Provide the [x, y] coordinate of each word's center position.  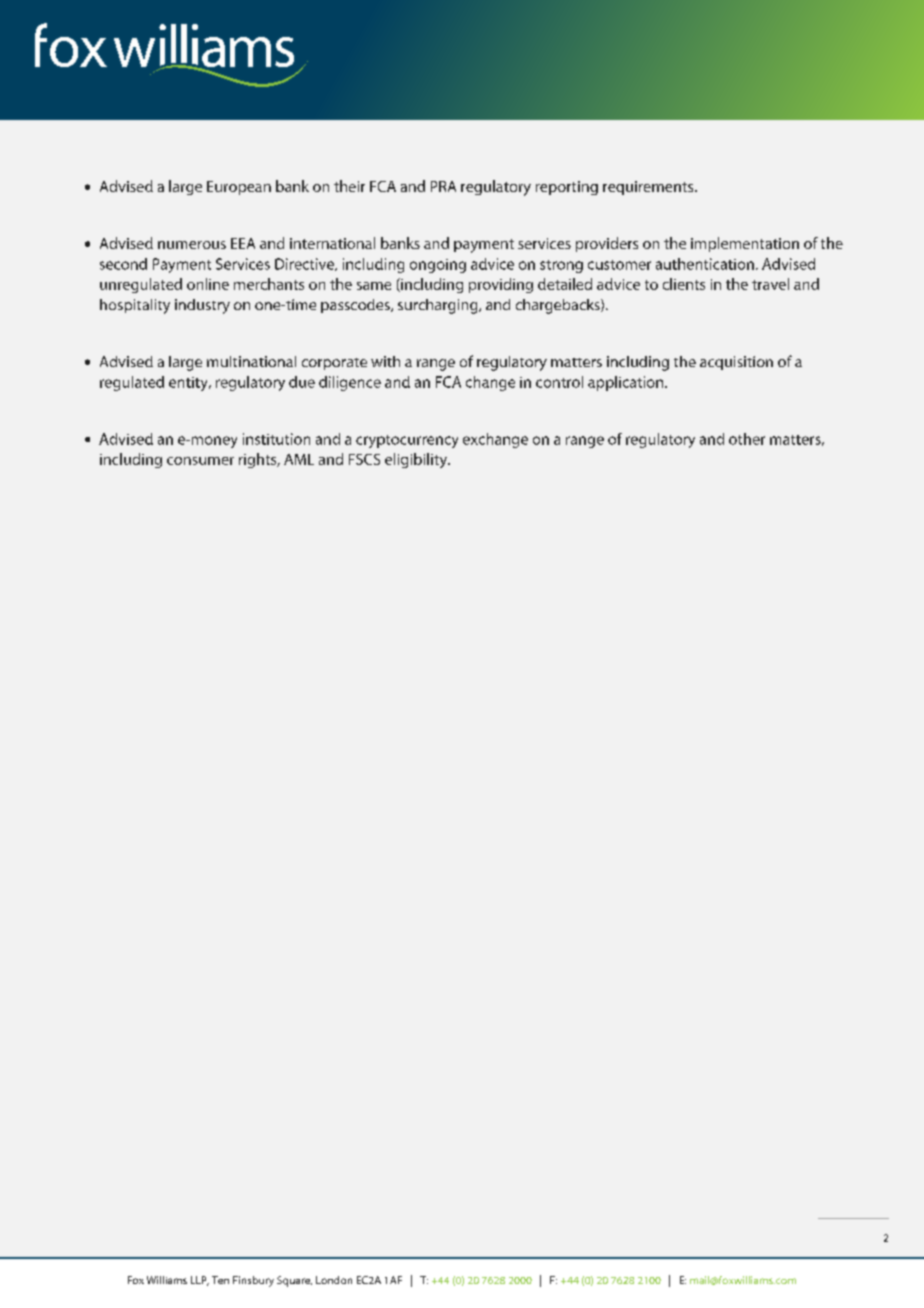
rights [259, 460]
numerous [192, 245]
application [627, 383]
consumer [200, 461]
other [747, 439]
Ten [220, 1280]
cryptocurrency [407, 441]
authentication [705, 264]
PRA [443, 186]
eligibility [417, 460]
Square [294, 1281]
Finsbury [253, 1281]
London [334, 1280]
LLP [200, 1281]
